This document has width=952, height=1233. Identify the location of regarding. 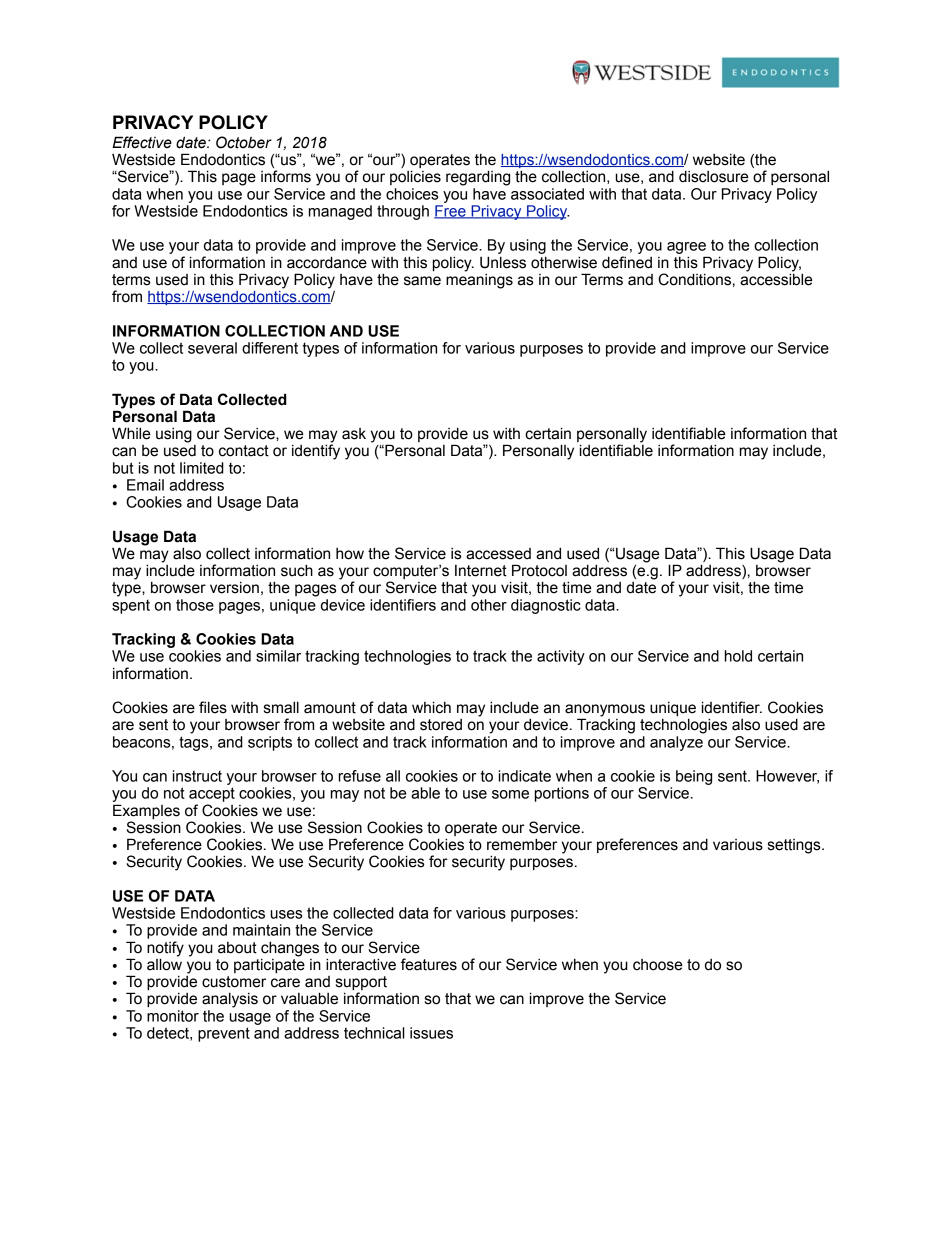
(478, 178).
